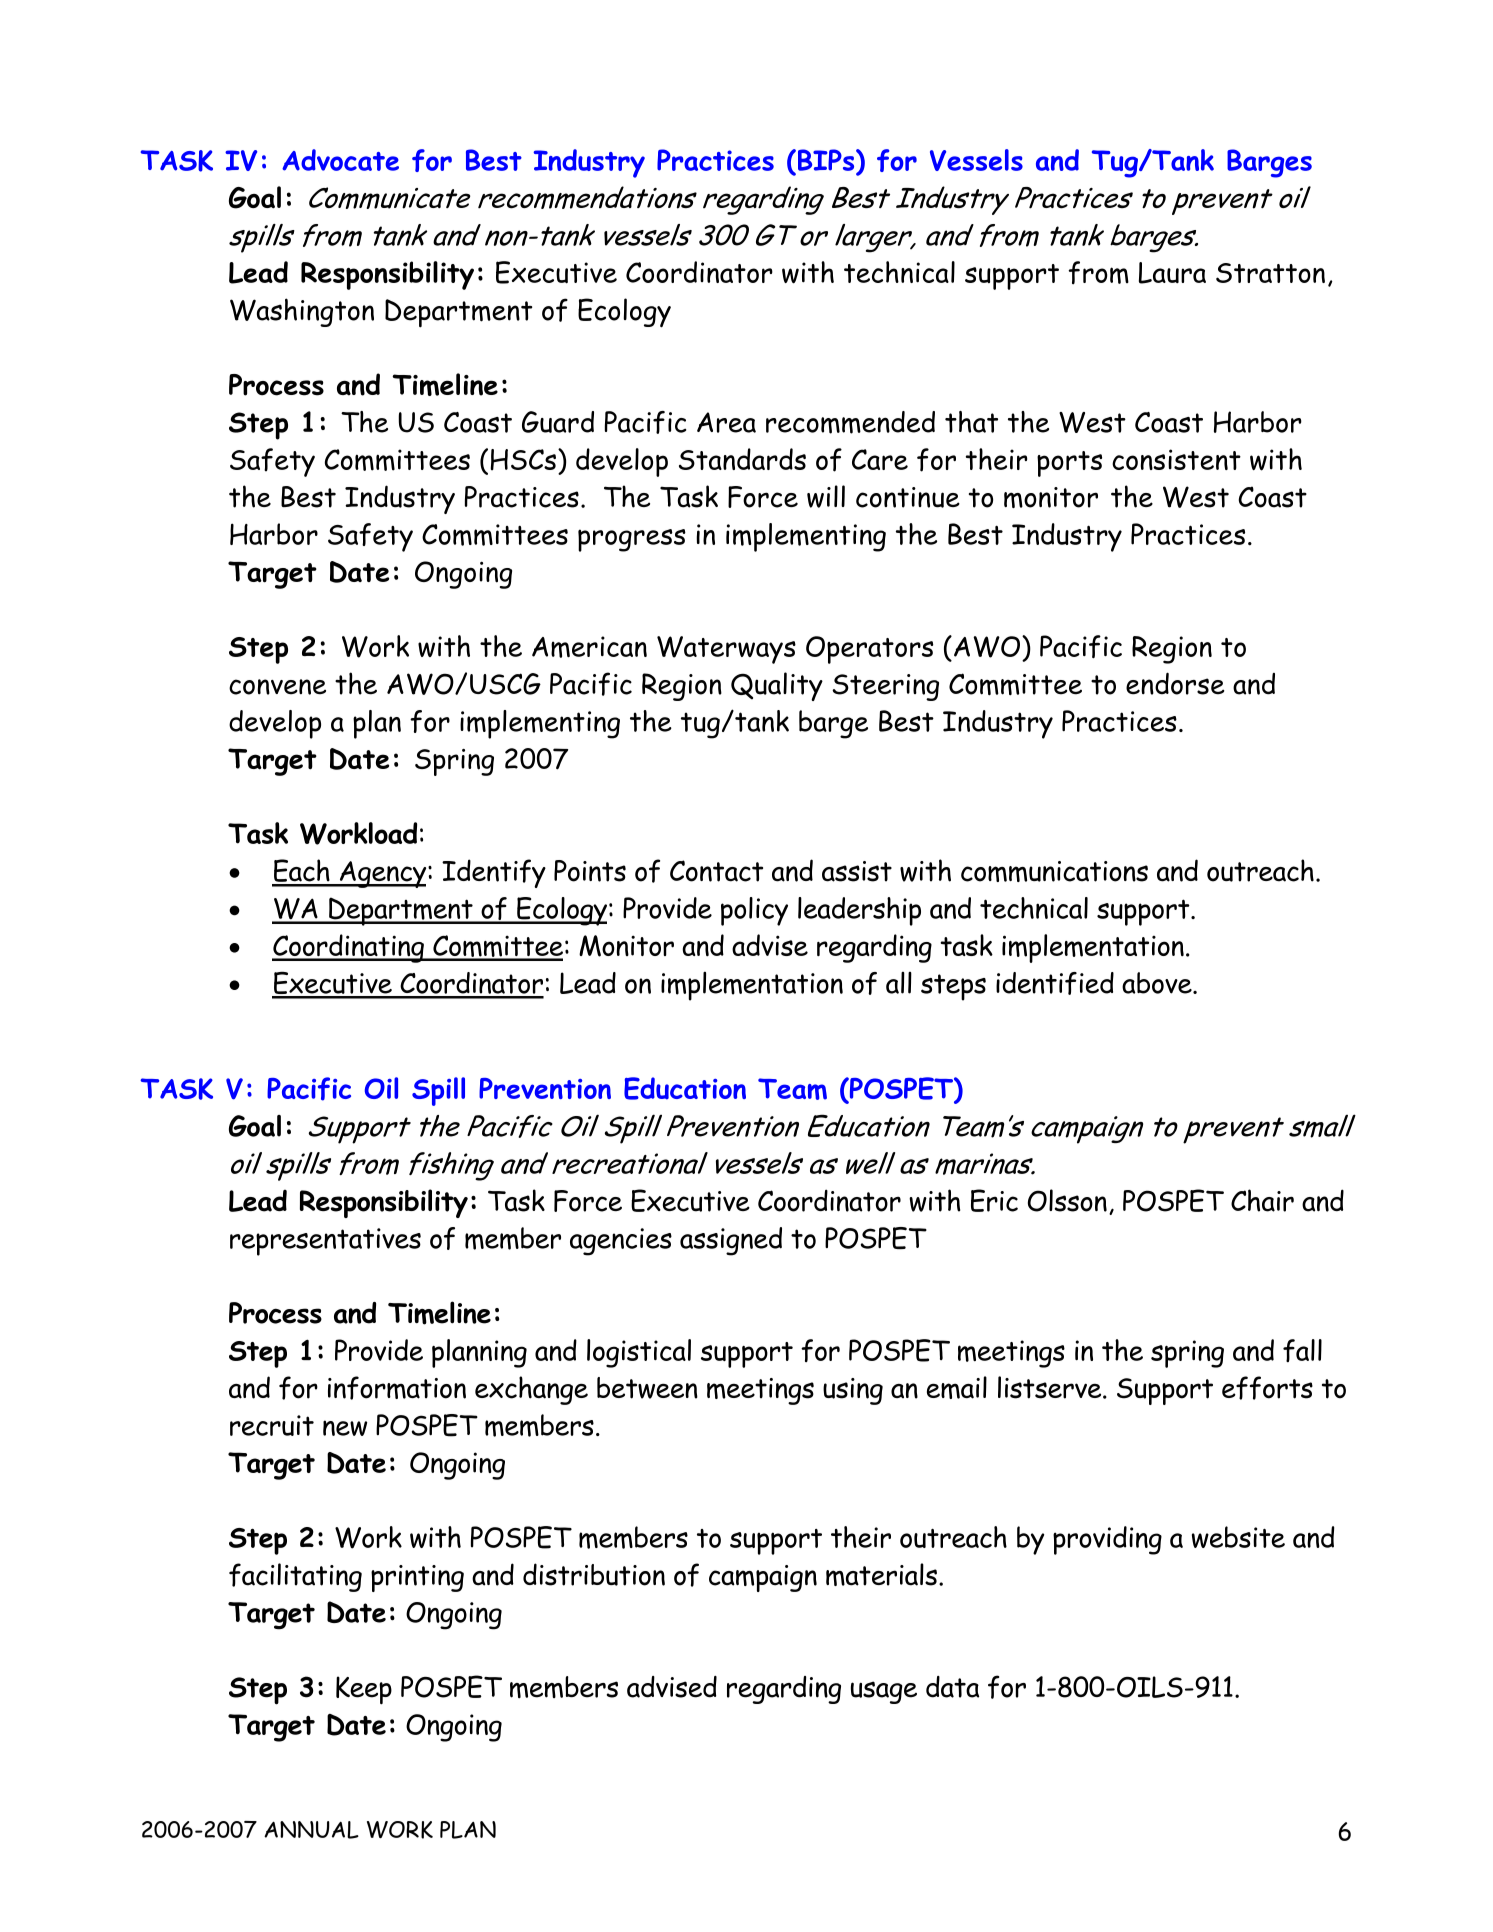 The width and height of the page is (1493, 1932). What do you see at coordinates (311, 1830) in the page?
I see `ANNUAL` at bounding box center [311, 1830].
